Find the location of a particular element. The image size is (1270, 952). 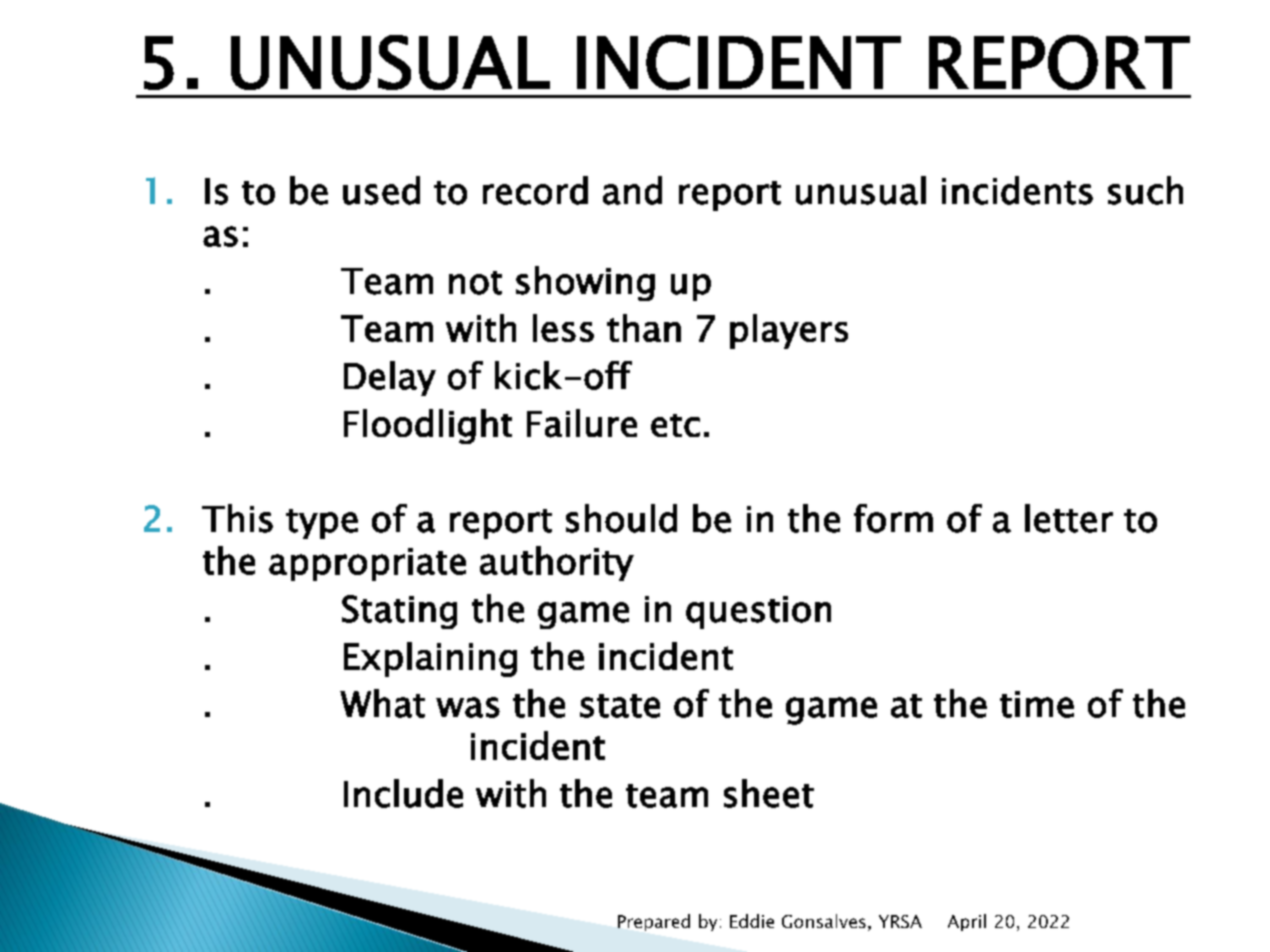

time is located at coordinates (1037, 704).
